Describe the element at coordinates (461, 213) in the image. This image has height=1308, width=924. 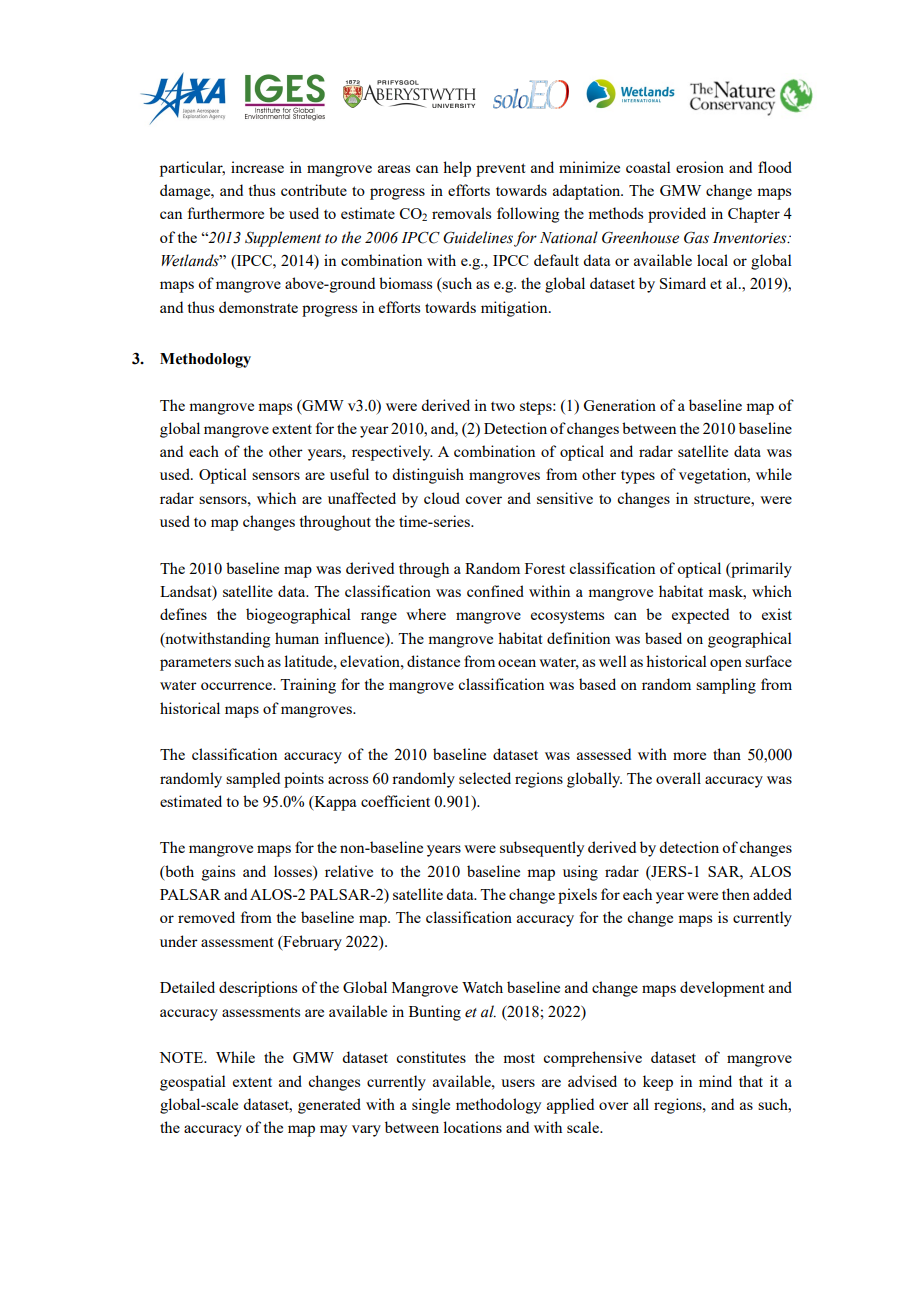
I see `removals` at that location.
